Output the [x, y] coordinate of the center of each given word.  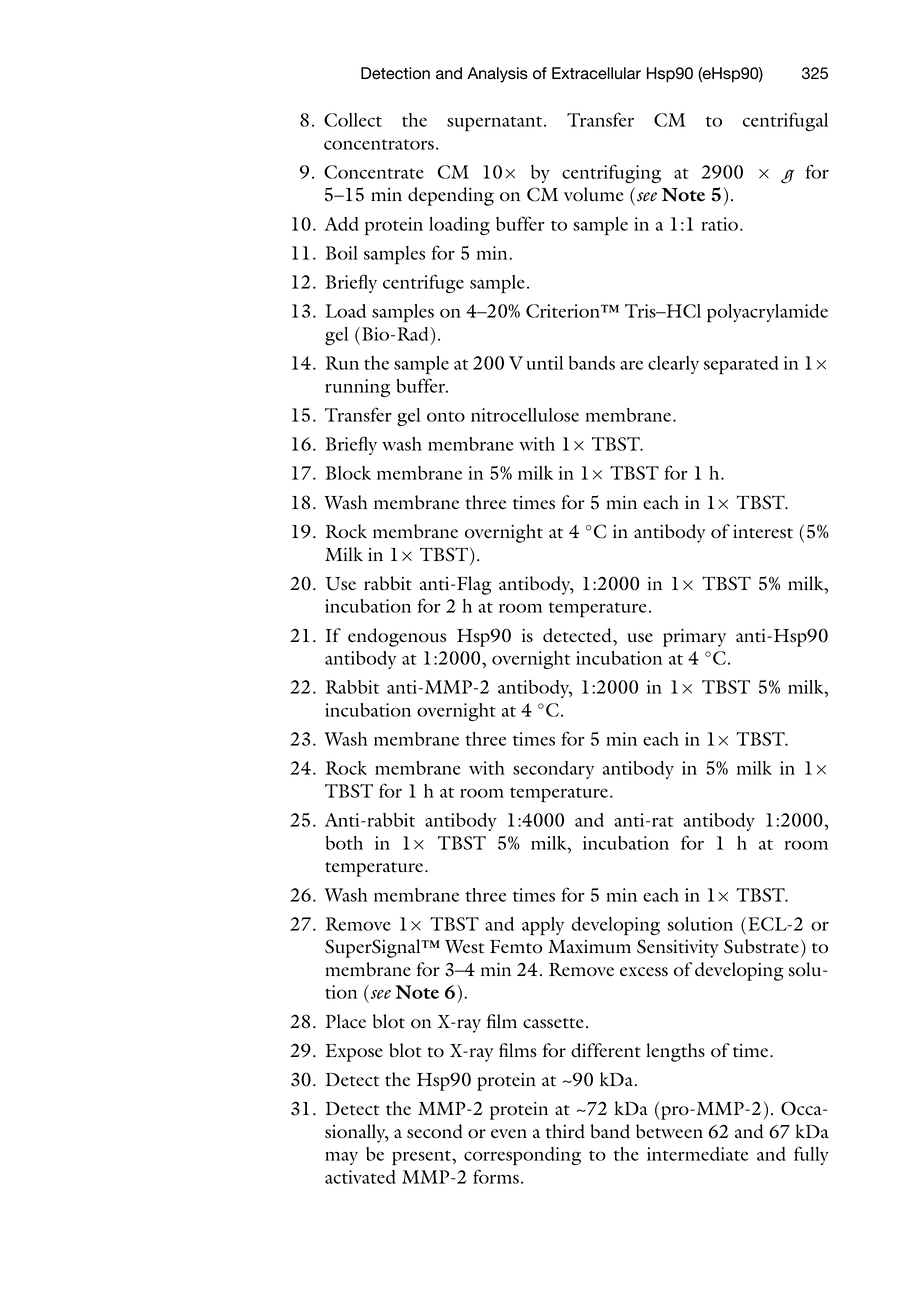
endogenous [397, 637]
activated [360, 1177]
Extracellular [596, 73]
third [565, 1131]
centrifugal [785, 121]
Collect [353, 120]
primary [694, 638]
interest [763, 532]
